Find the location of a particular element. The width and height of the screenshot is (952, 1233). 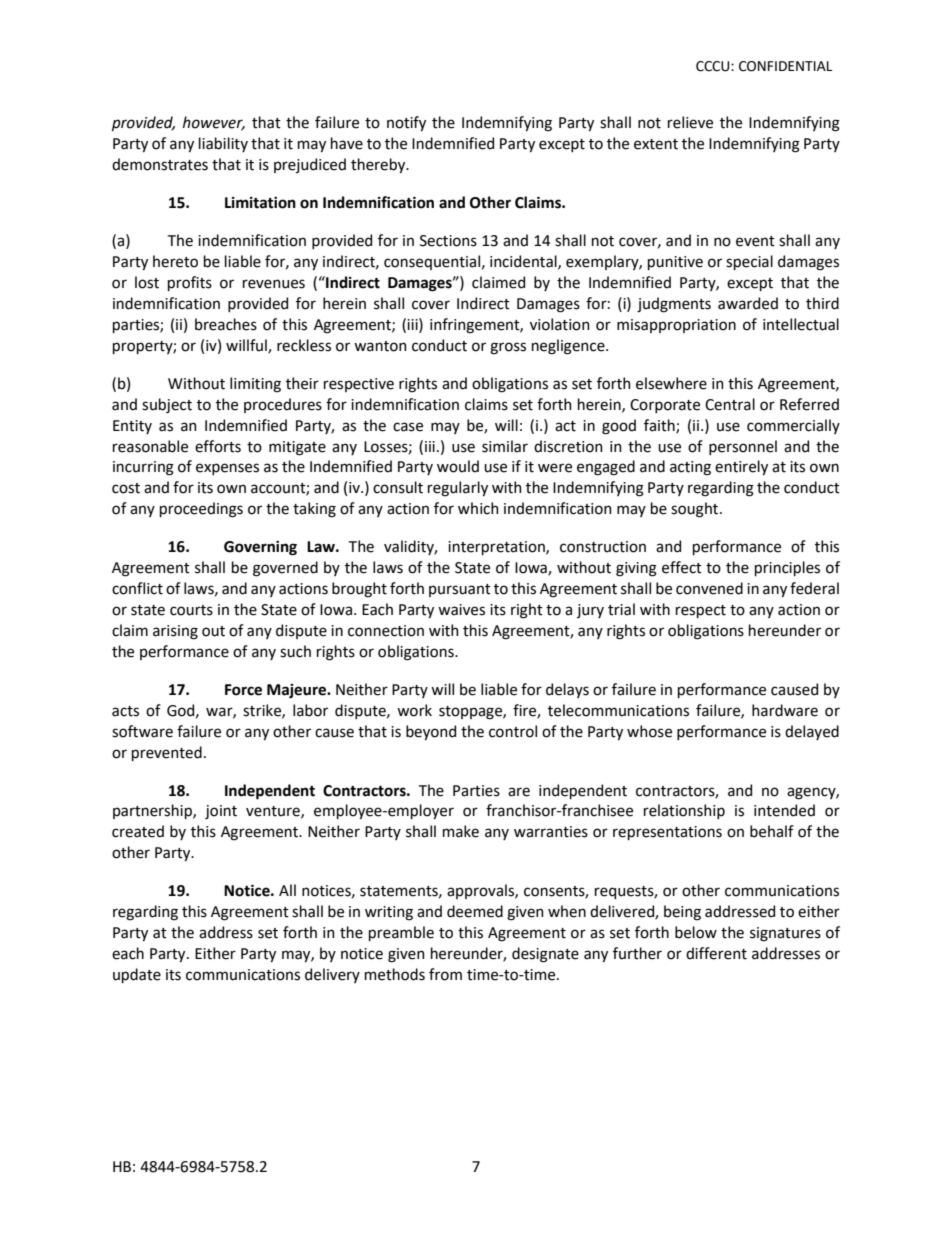

CONFIDENTIAL is located at coordinates (785, 66).
